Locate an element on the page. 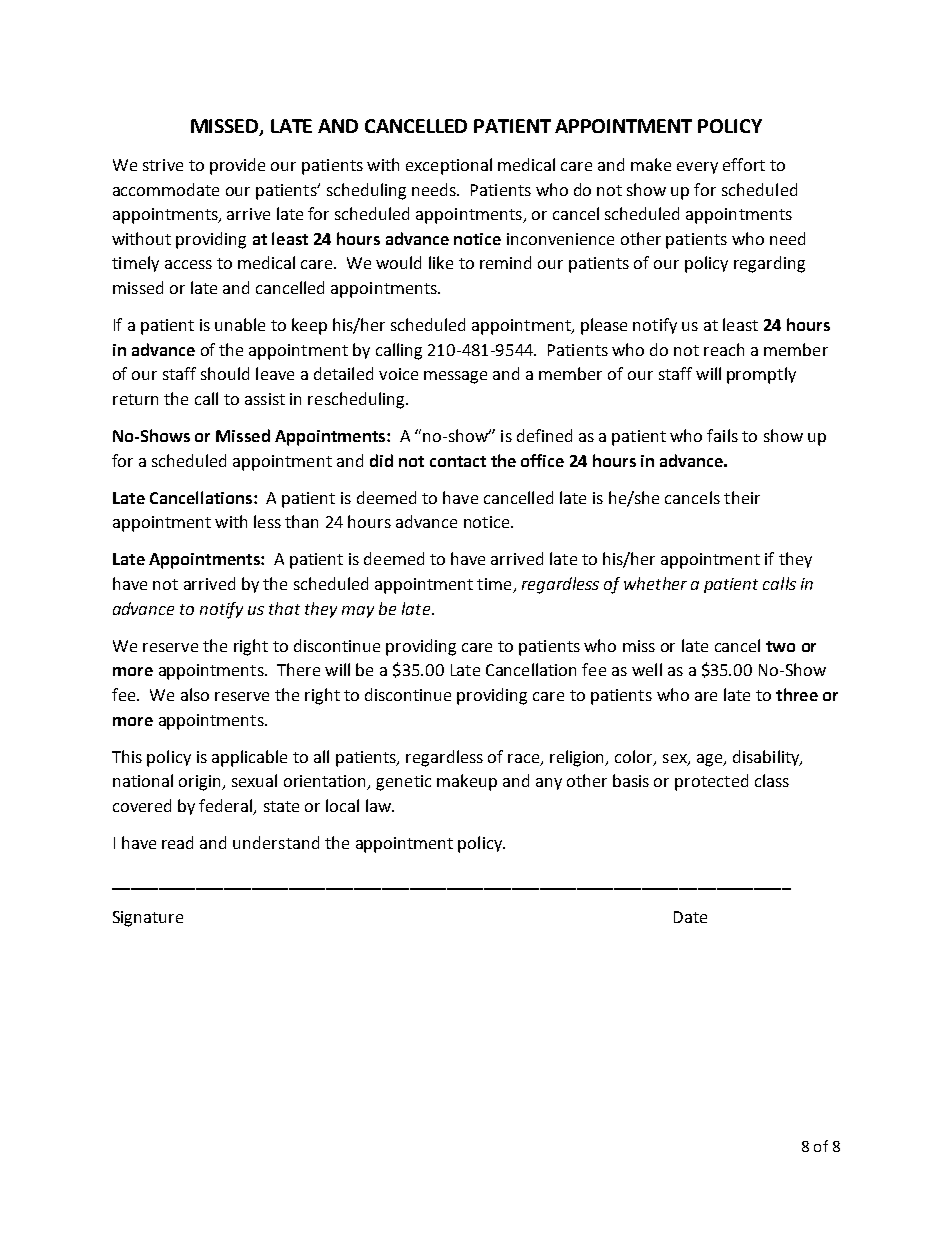  assist is located at coordinates (265, 399).
